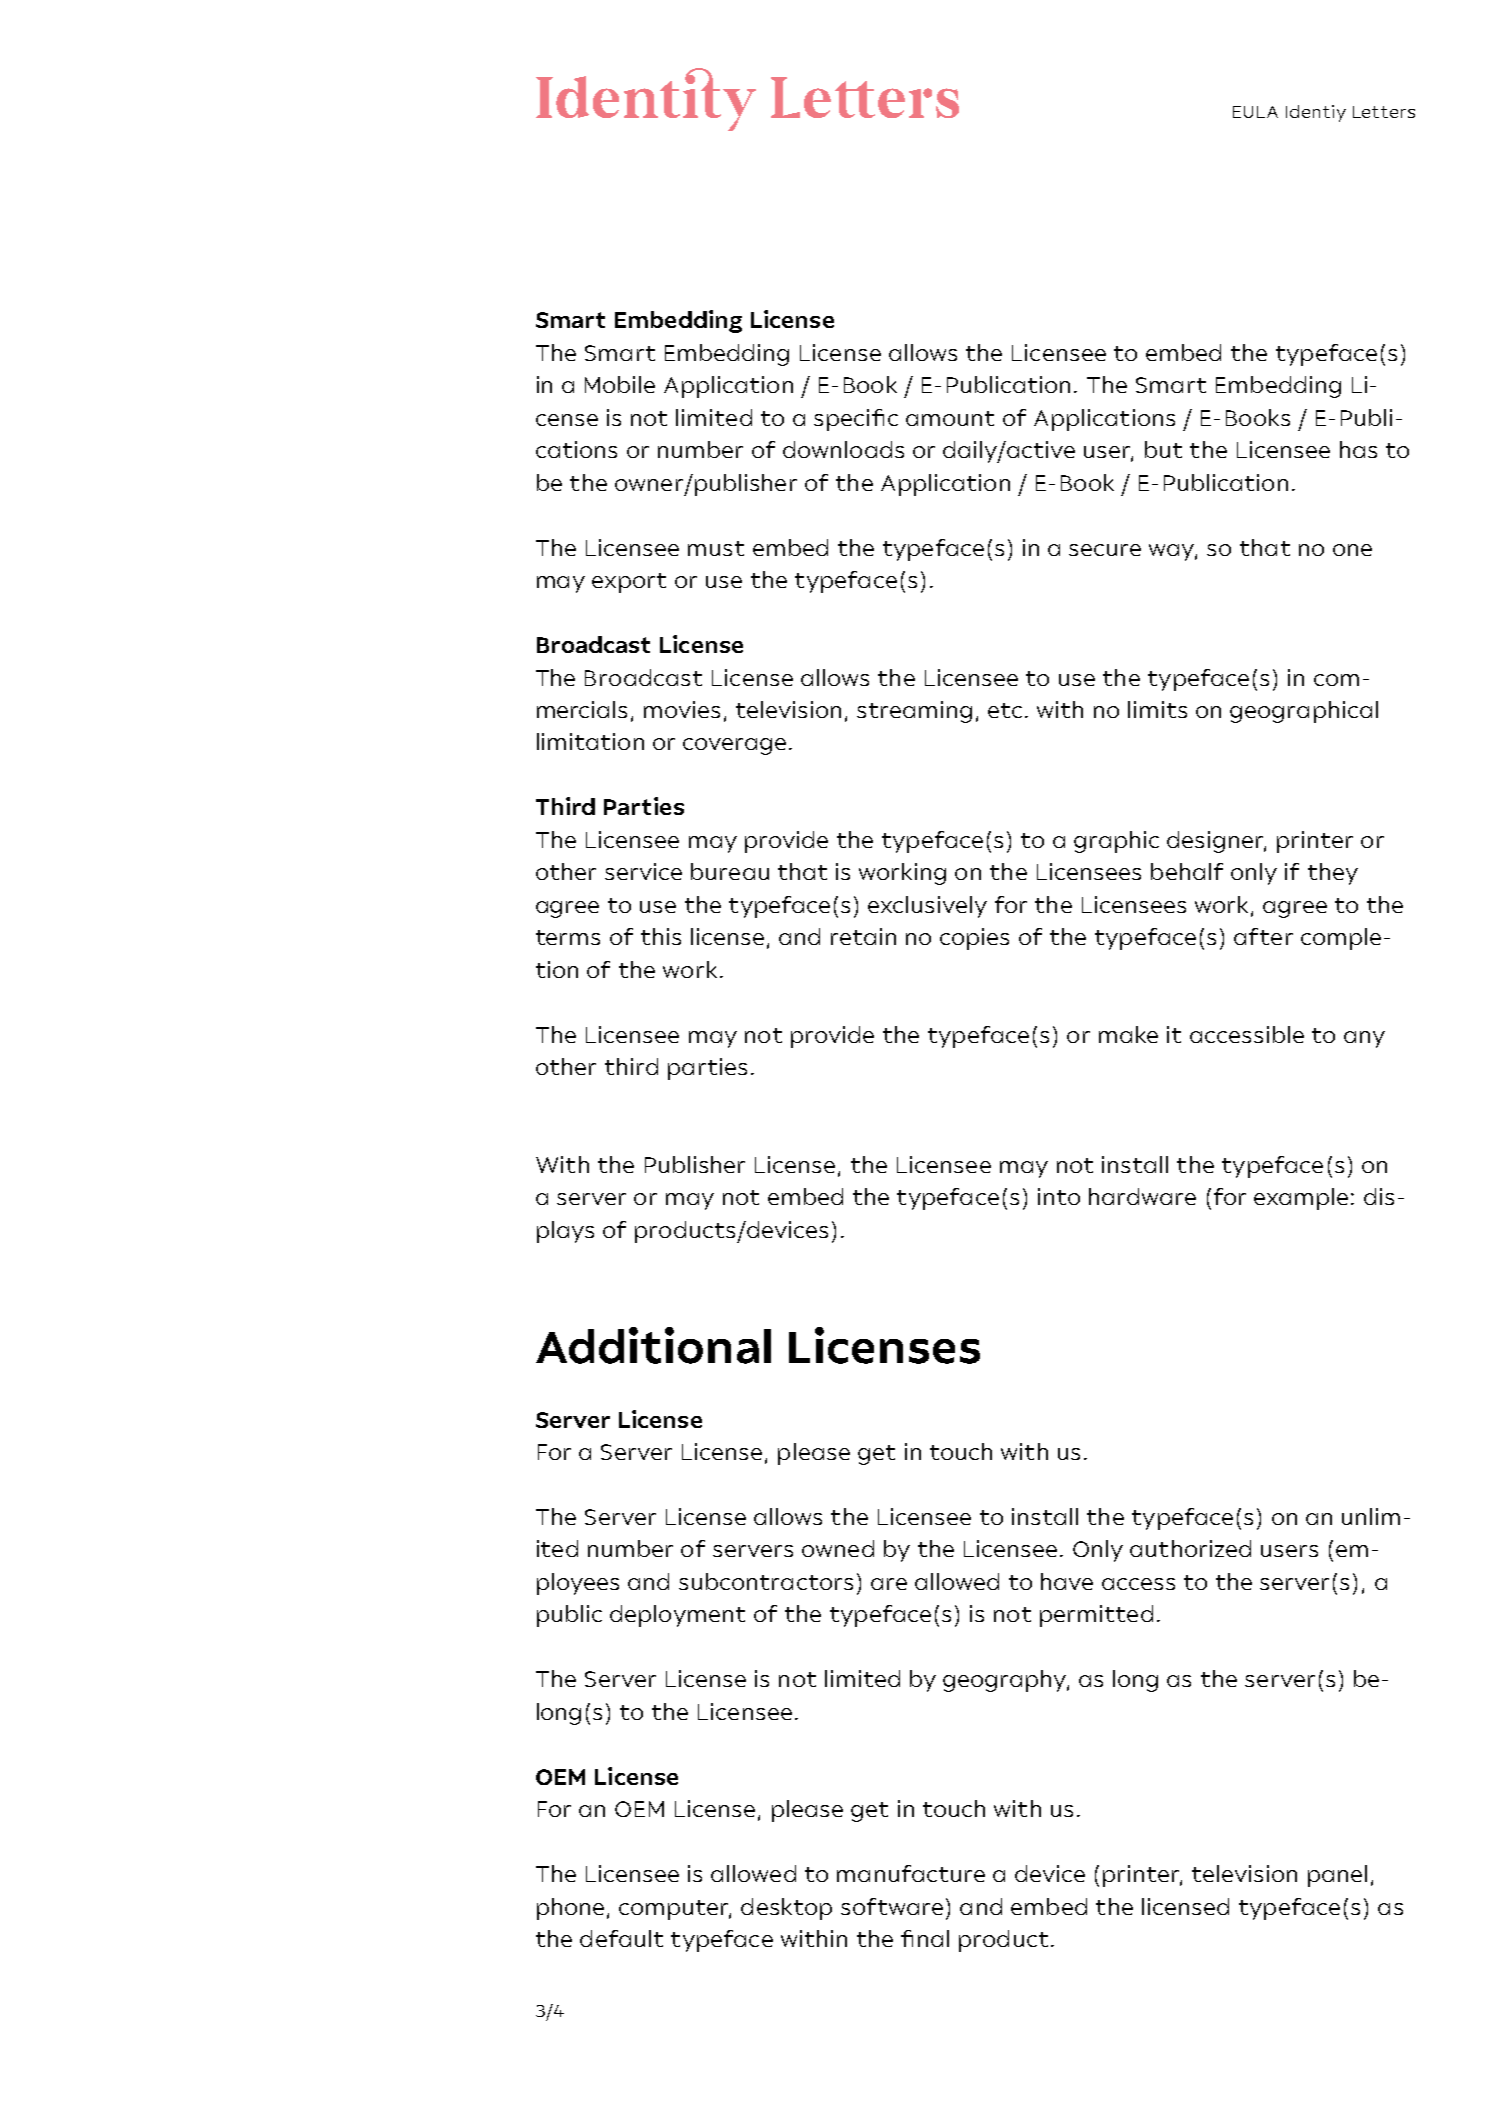  Describe the element at coordinates (1005, 710) in the image. I see `etc` at that location.
